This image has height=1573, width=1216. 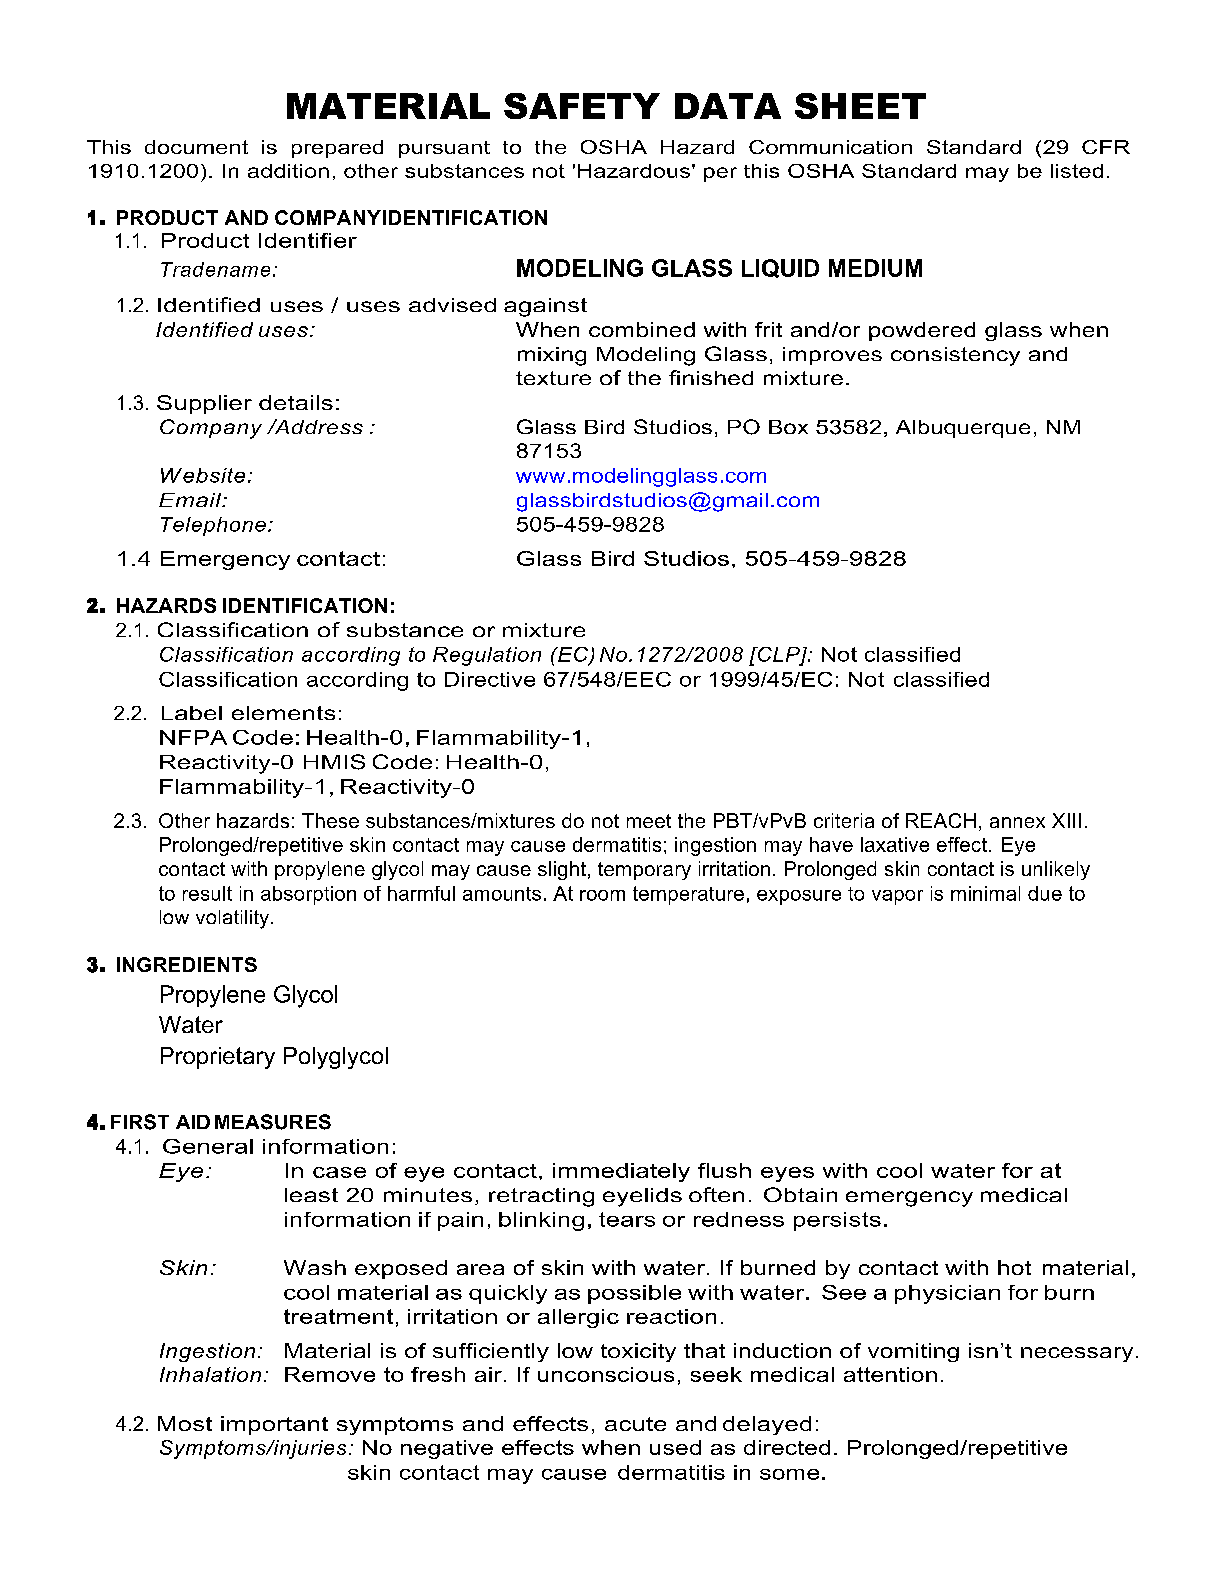 What do you see at coordinates (1017, 822) in the image?
I see `annex` at bounding box center [1017, 822].
